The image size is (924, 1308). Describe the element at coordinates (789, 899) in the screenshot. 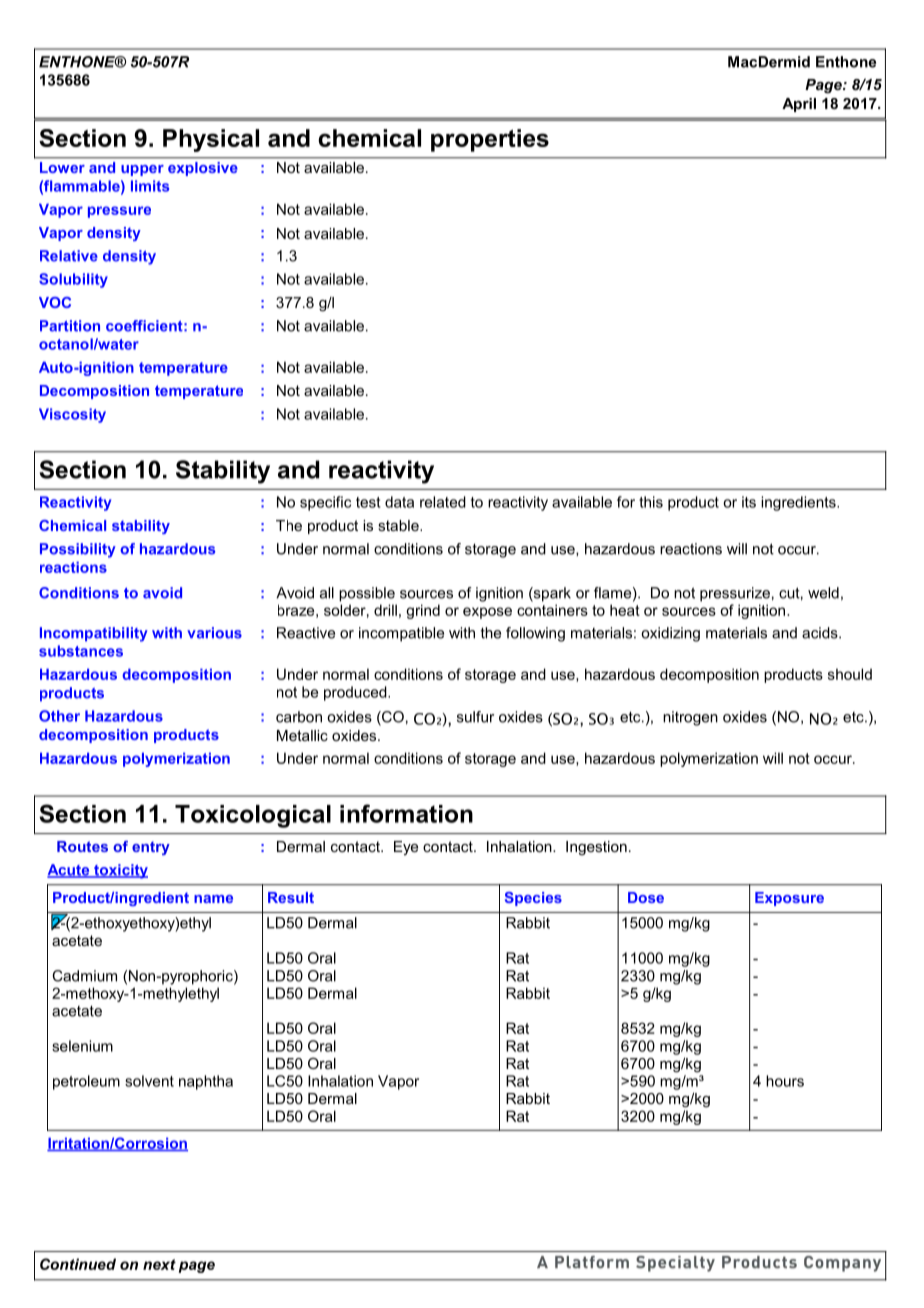

I see `Exposure` at that location.
